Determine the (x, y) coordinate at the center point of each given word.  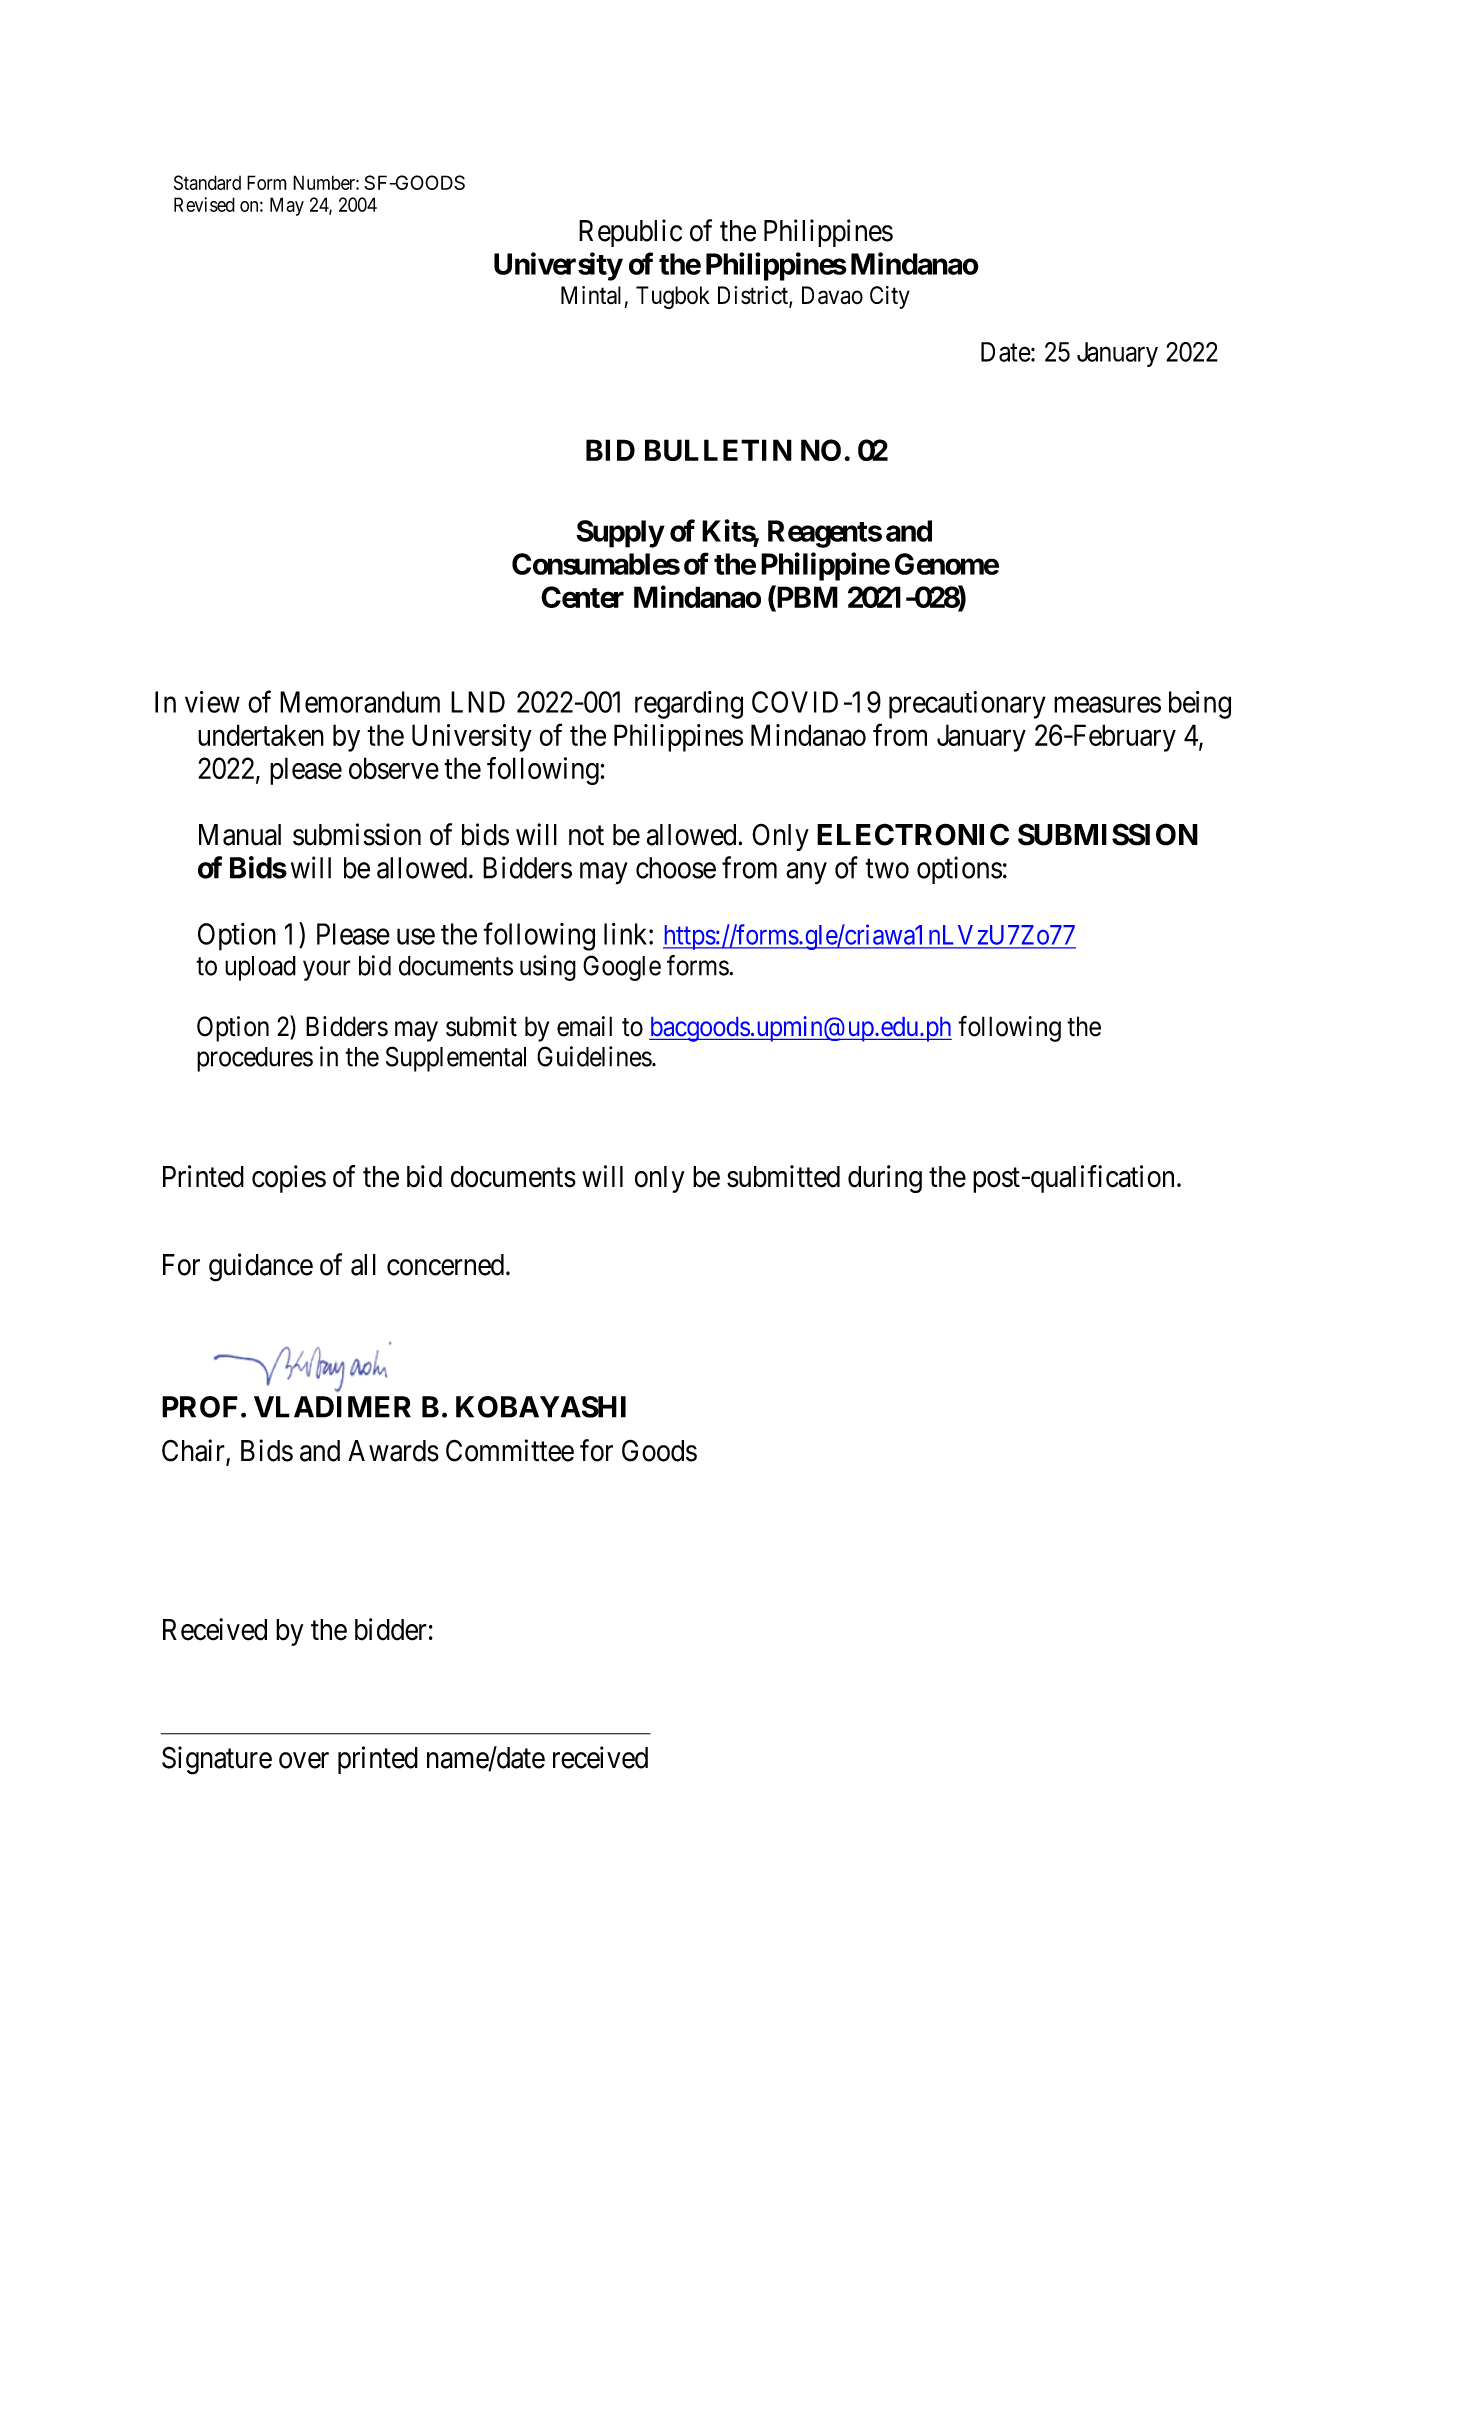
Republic (630, 233)
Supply (620, 534)
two (887, 869)
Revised (204, 204)
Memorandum (360, 702)
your (327, 971)
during (885, 1179)
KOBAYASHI (541, 1407)
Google (622, 968)
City (890, 297)
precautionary (967, 705)
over (304, 1760)
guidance (261, 1267)
